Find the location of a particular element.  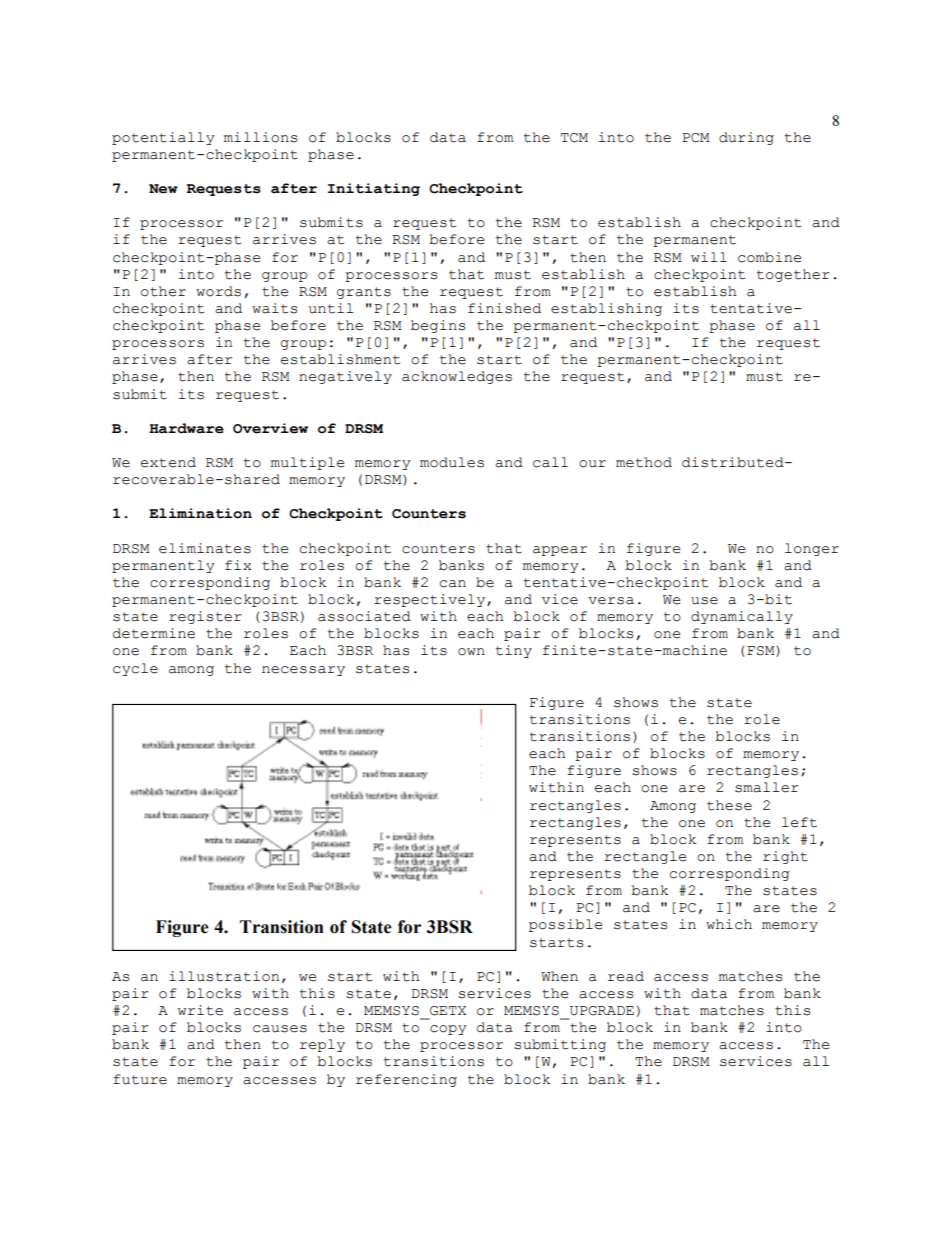

cycle is located at coordinates (135, 669).
